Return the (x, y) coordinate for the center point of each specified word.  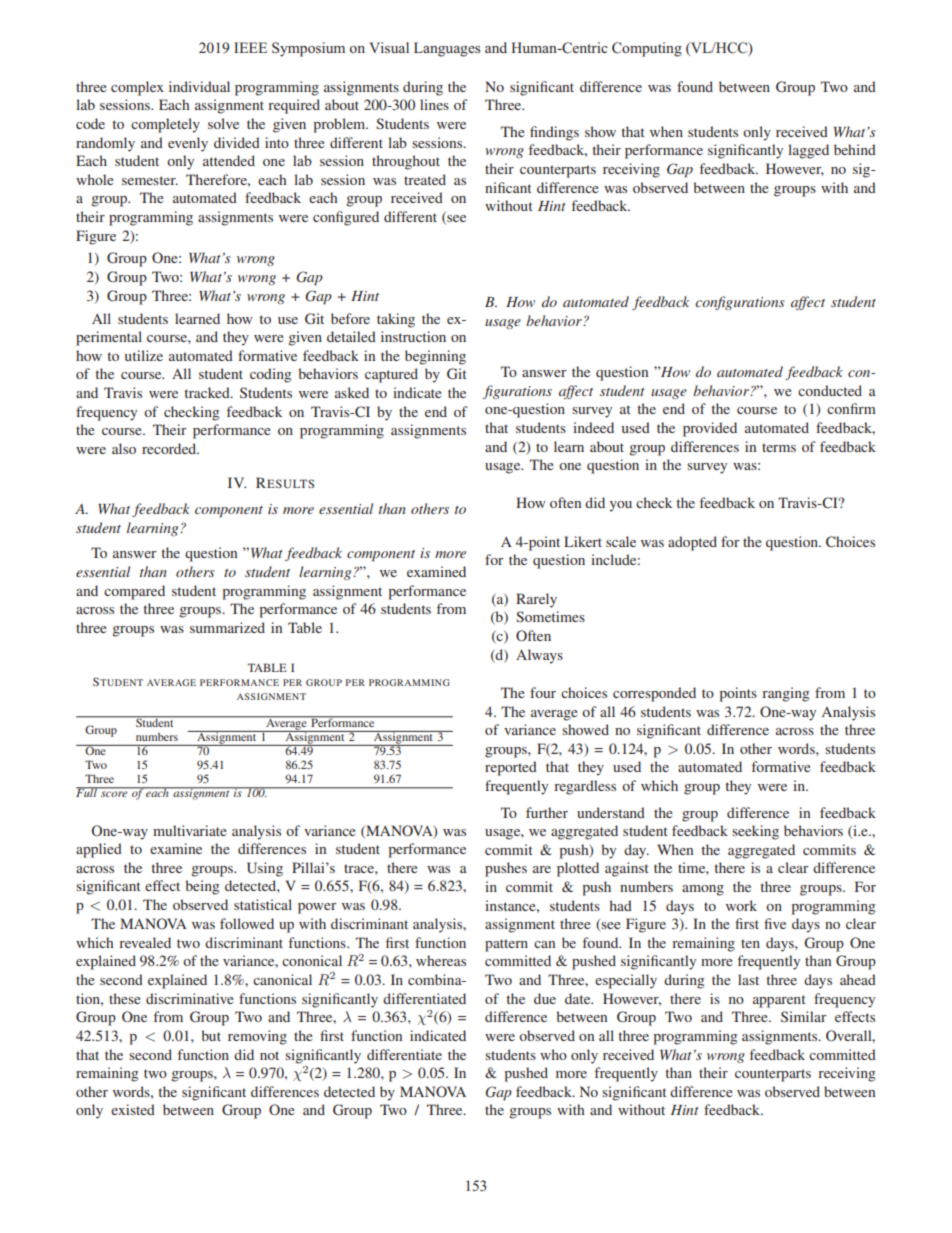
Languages (447, 49)
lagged (808, 151)
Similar (803, 1016)
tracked (208, 392)
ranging (785, 694)
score (114, 794)
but (211, 1035)
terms (779, 447)
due (545, 998)
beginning (435, 357)
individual (199, 86)
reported (511, 768)
